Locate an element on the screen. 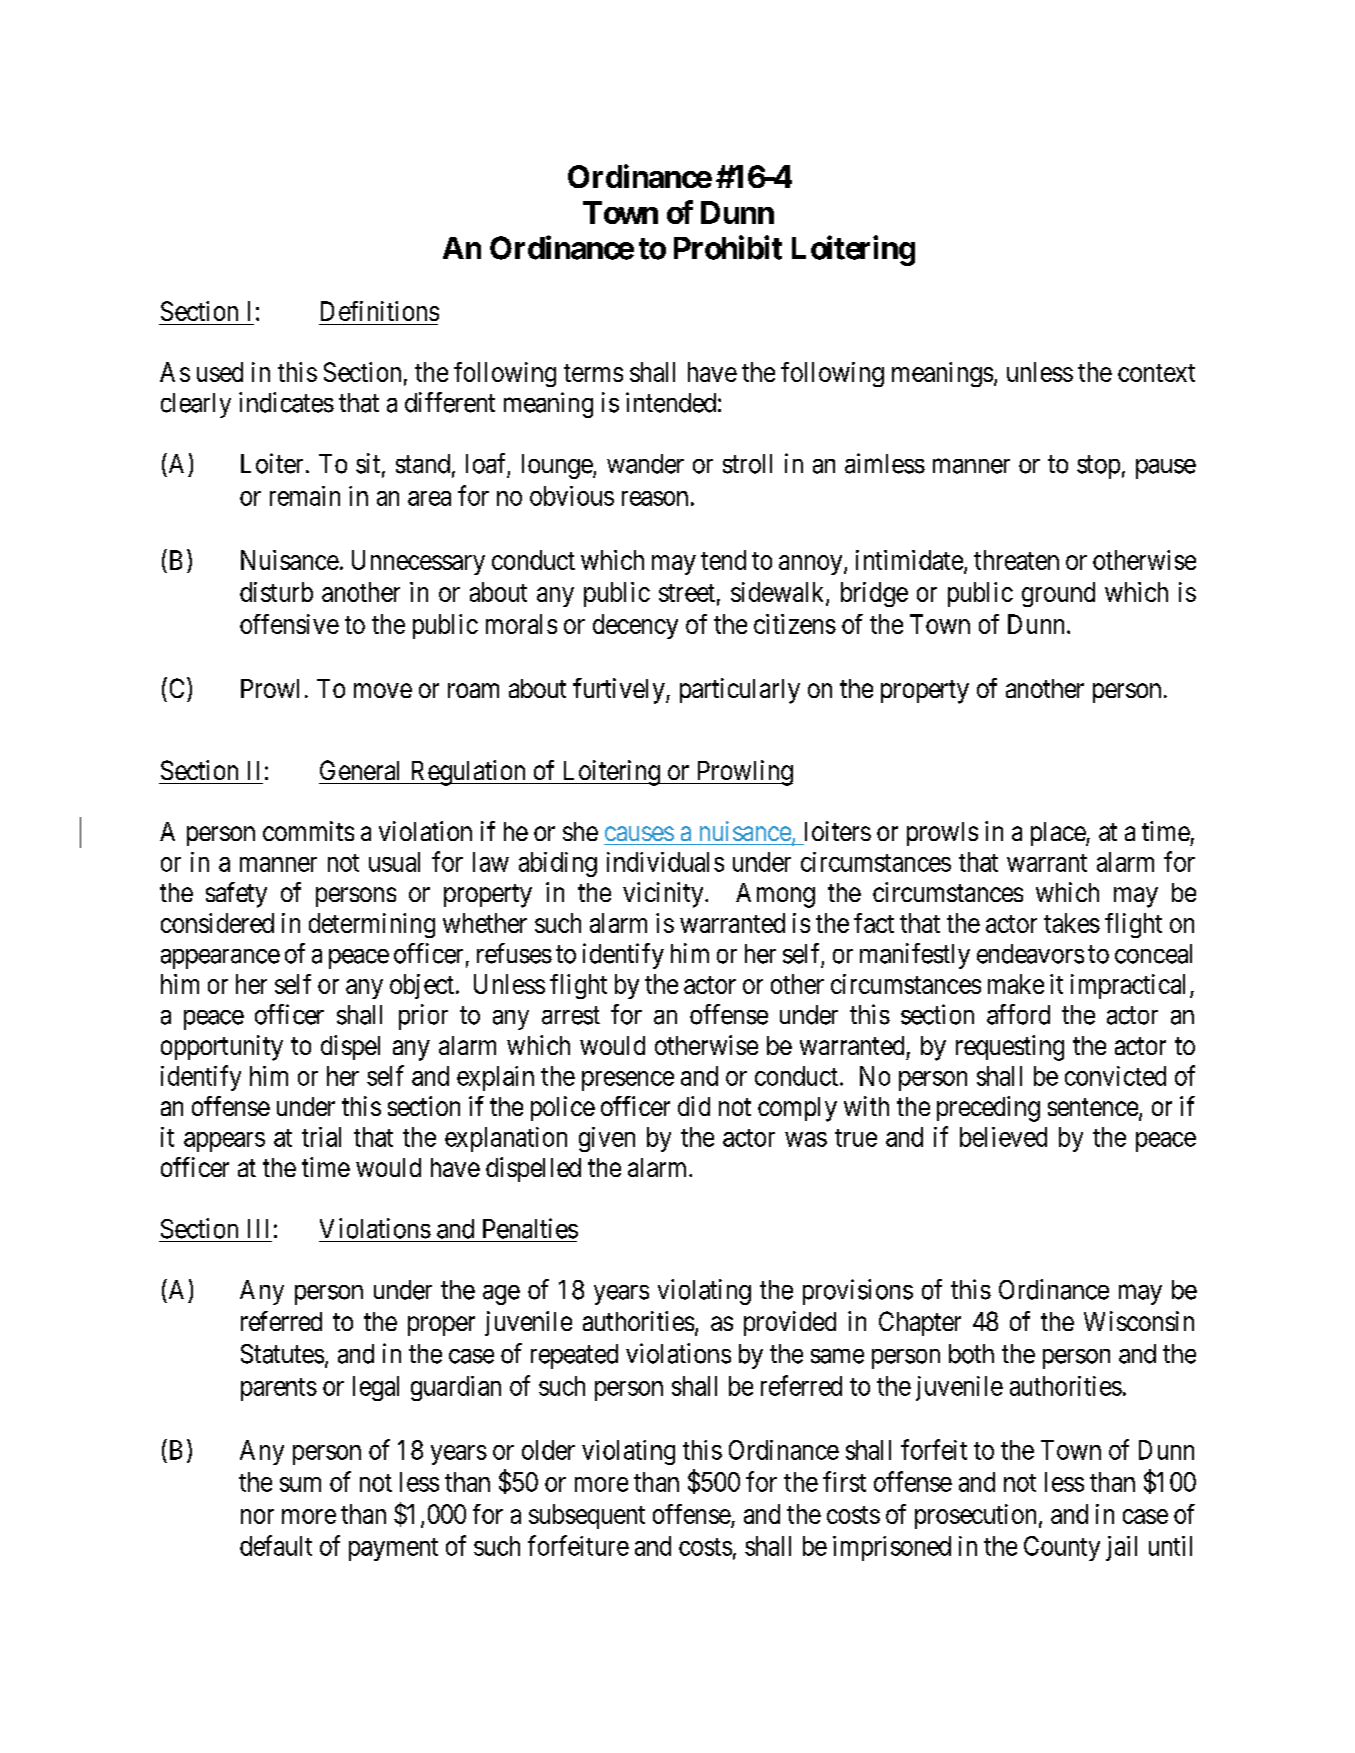 This screenshot has height=1753, width=1355. Definitions is located at coordinates (380, 311).
